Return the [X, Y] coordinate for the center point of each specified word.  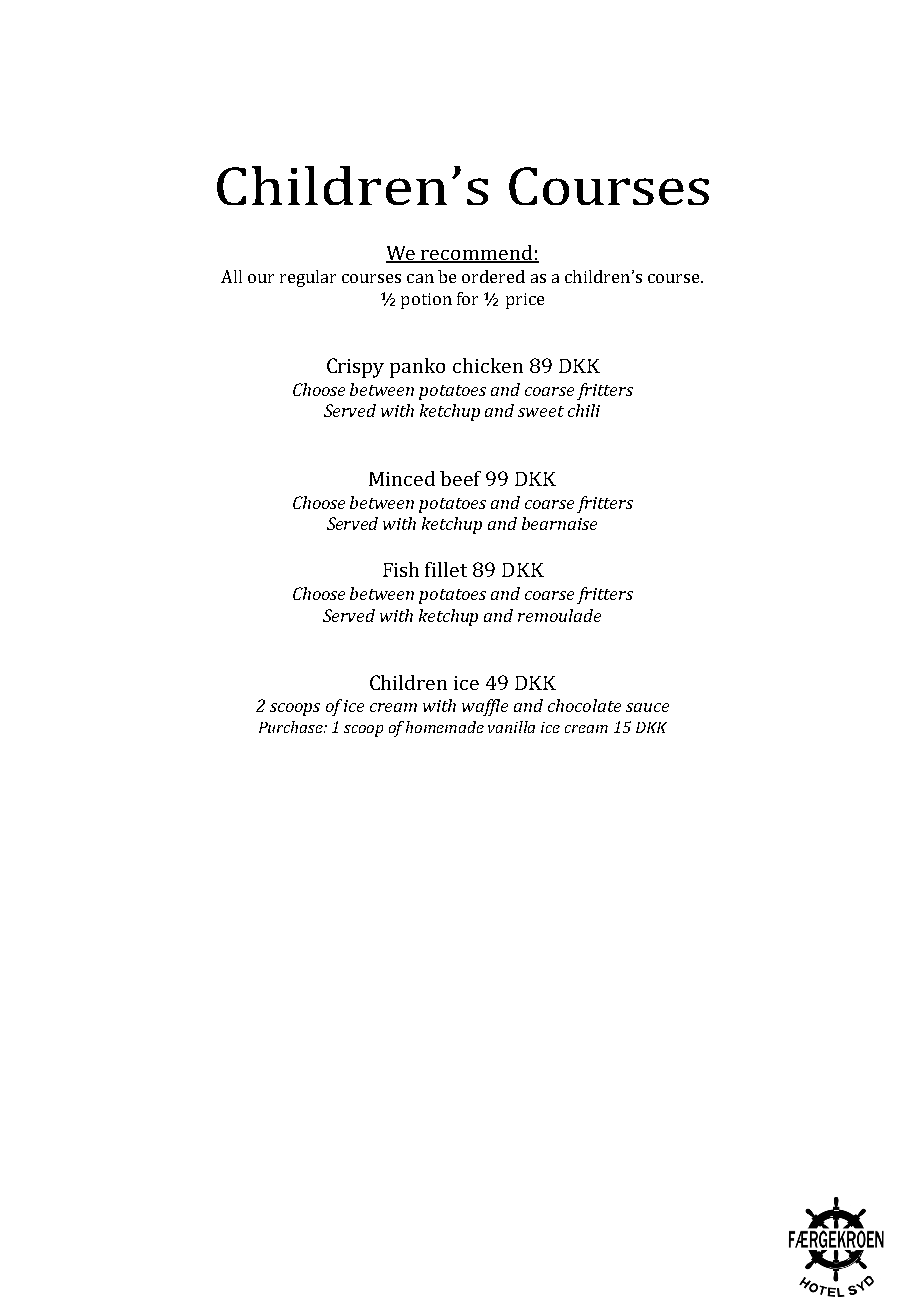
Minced [402, 478]
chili [584, 410]
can [420, 278]
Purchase [292, 727]
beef [460, 478]
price [525, 301]
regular [308, 278]
